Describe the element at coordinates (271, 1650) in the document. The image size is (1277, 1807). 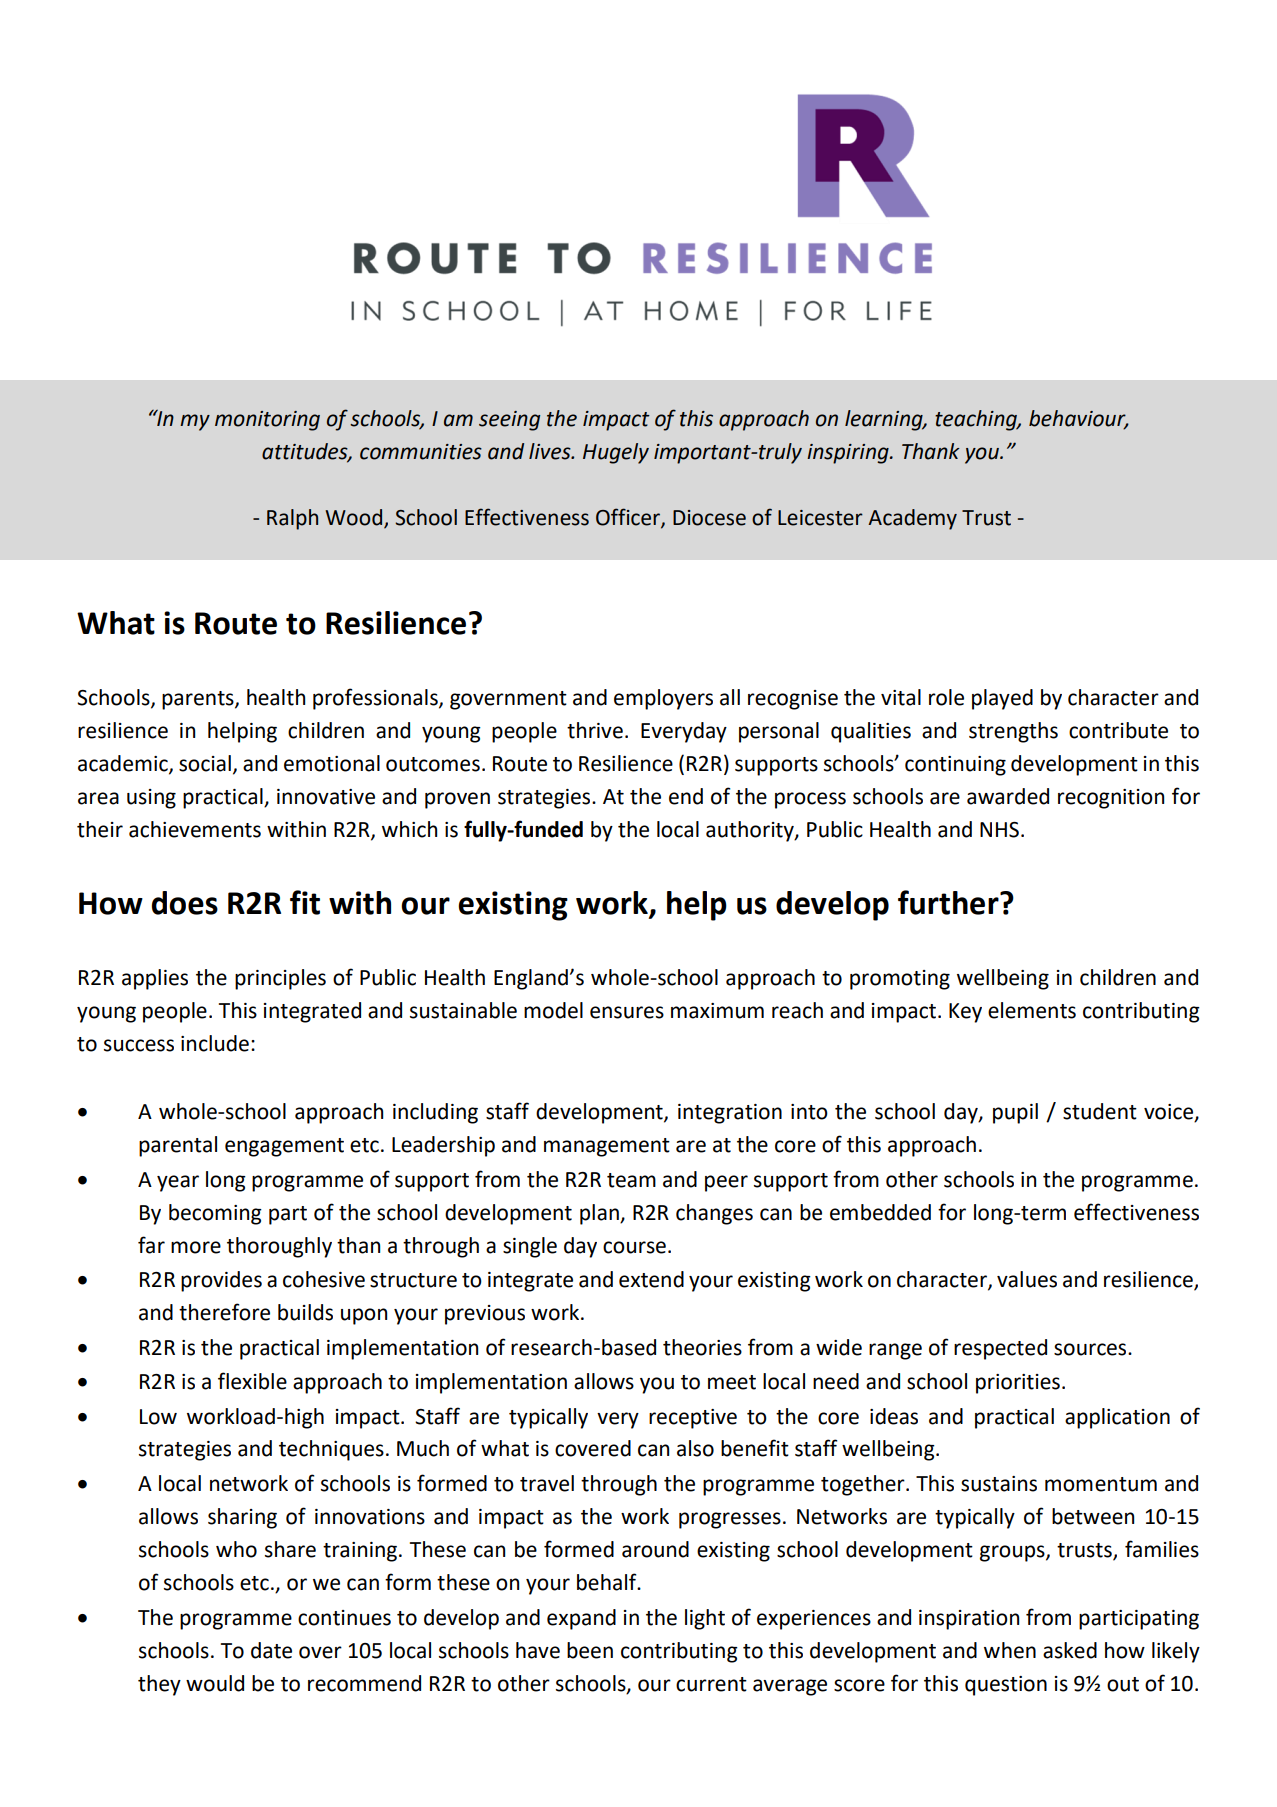
I see `date` at that location.
